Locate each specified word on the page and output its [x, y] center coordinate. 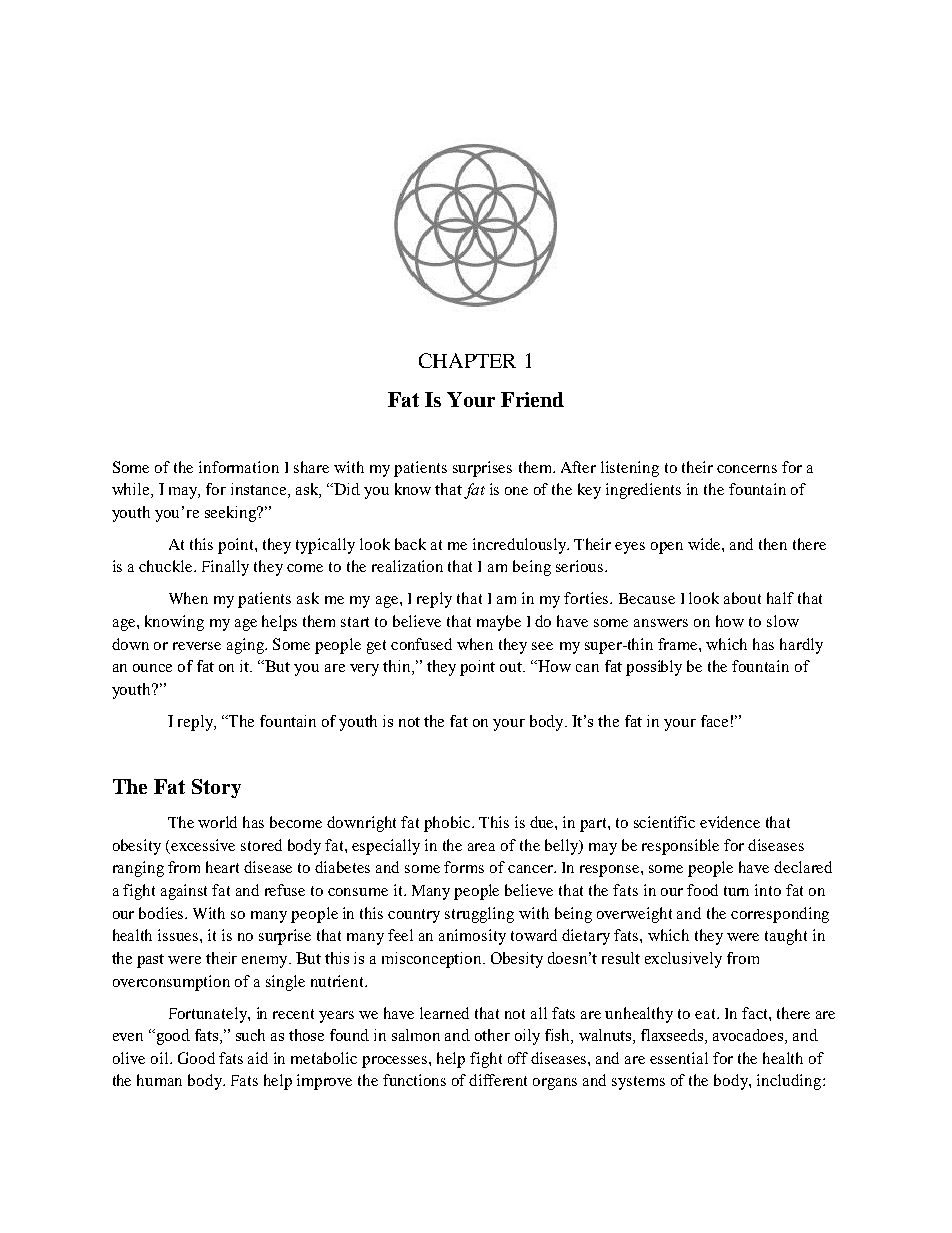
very [364, 670]
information [239, 467]
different [498, 1080]
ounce [152, 668]
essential [679, 1058]
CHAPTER [467, 360]
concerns [747, 469]
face [714, 721]
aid [258, 1058]
